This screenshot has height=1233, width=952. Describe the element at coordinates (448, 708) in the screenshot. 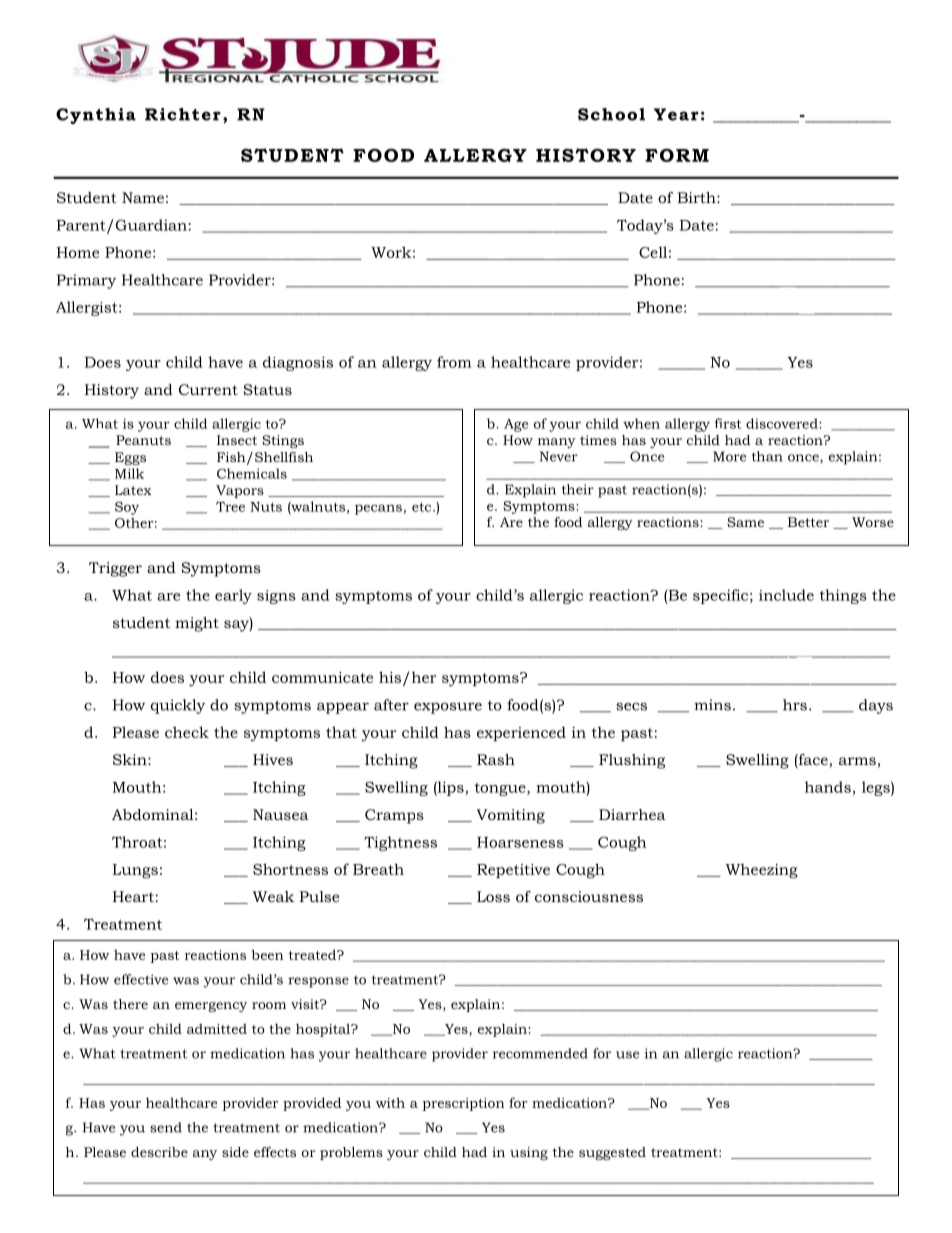

I see `exposure` at that location.
